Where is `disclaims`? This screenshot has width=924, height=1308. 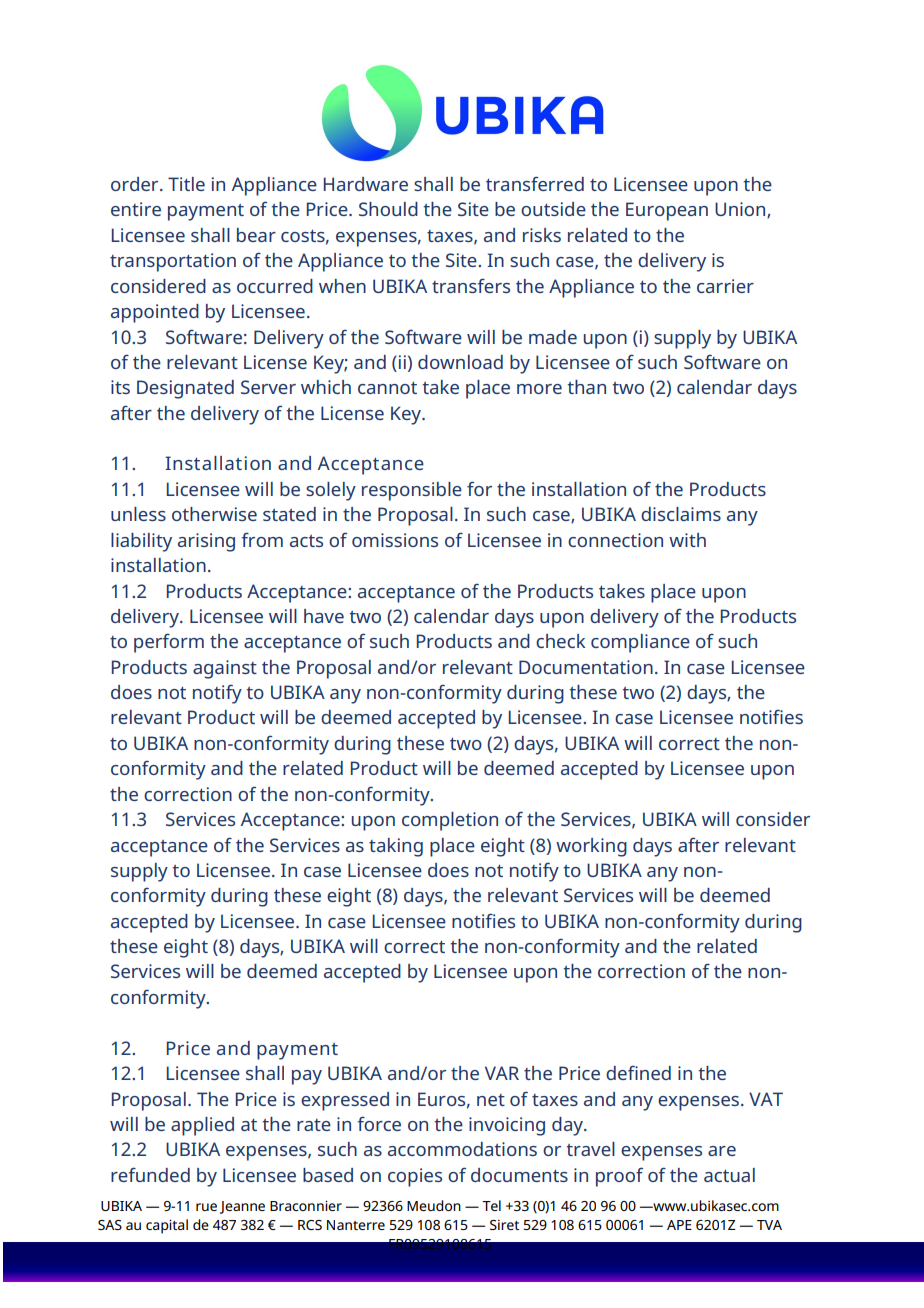
disclaims is located at coordinates (681, 514).
